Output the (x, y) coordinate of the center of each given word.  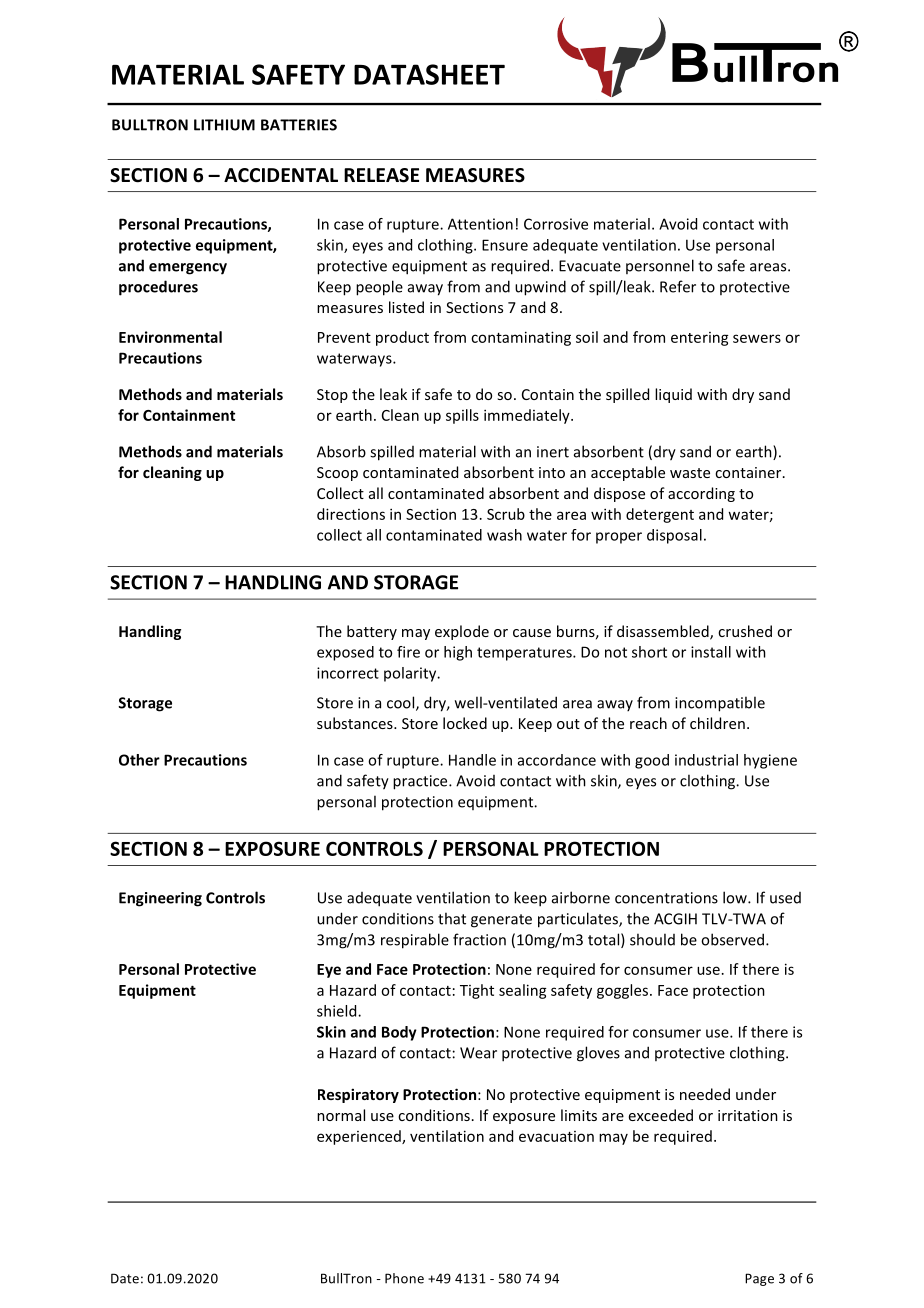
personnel (660, 266)
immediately (528, 416)
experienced (360, 1137)
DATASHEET (429, 74)
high (458, 653)
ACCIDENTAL (281, 175)
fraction (479, 939)
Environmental (170, 337)
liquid (673, 395)
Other (139, 760)
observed (734, 939)
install (711, 652)
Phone (404, 1278)
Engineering (160, 899)
